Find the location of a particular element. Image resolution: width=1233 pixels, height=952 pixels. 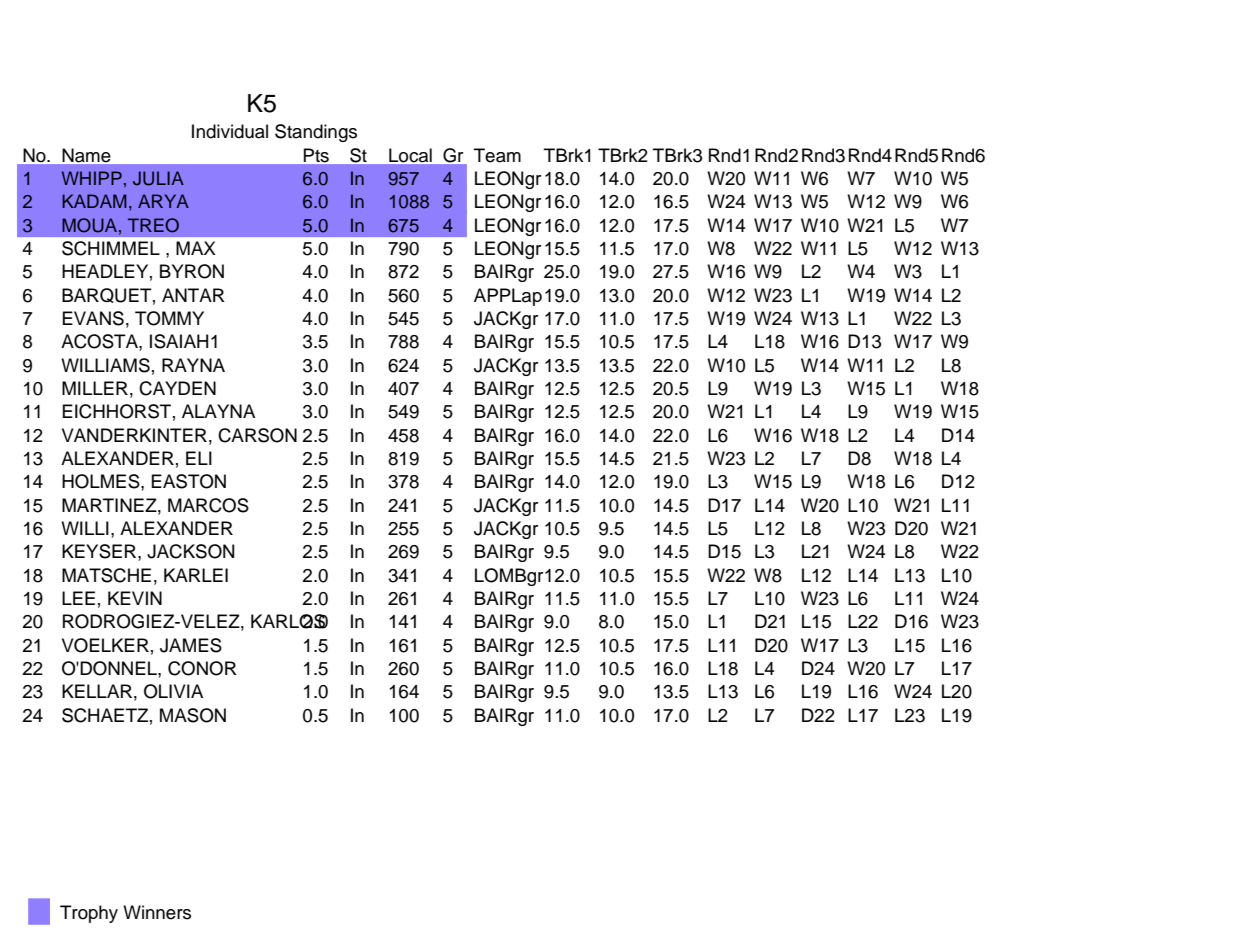

CARSON is located at coordinates (257, 435).
